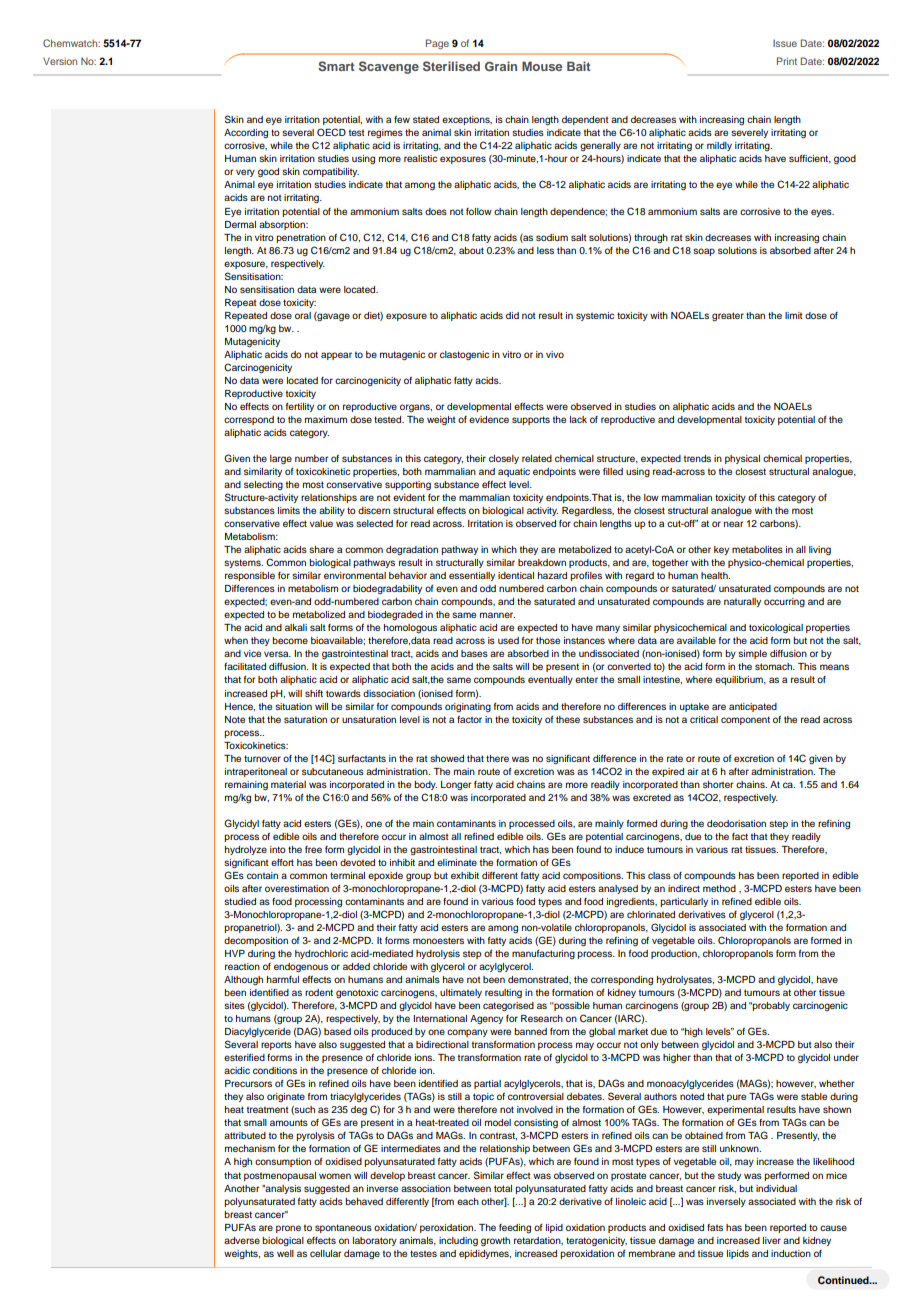  What do you see at coordinates (742, 459) in the image?
I see `physical` at bounding box center [742, 459].
